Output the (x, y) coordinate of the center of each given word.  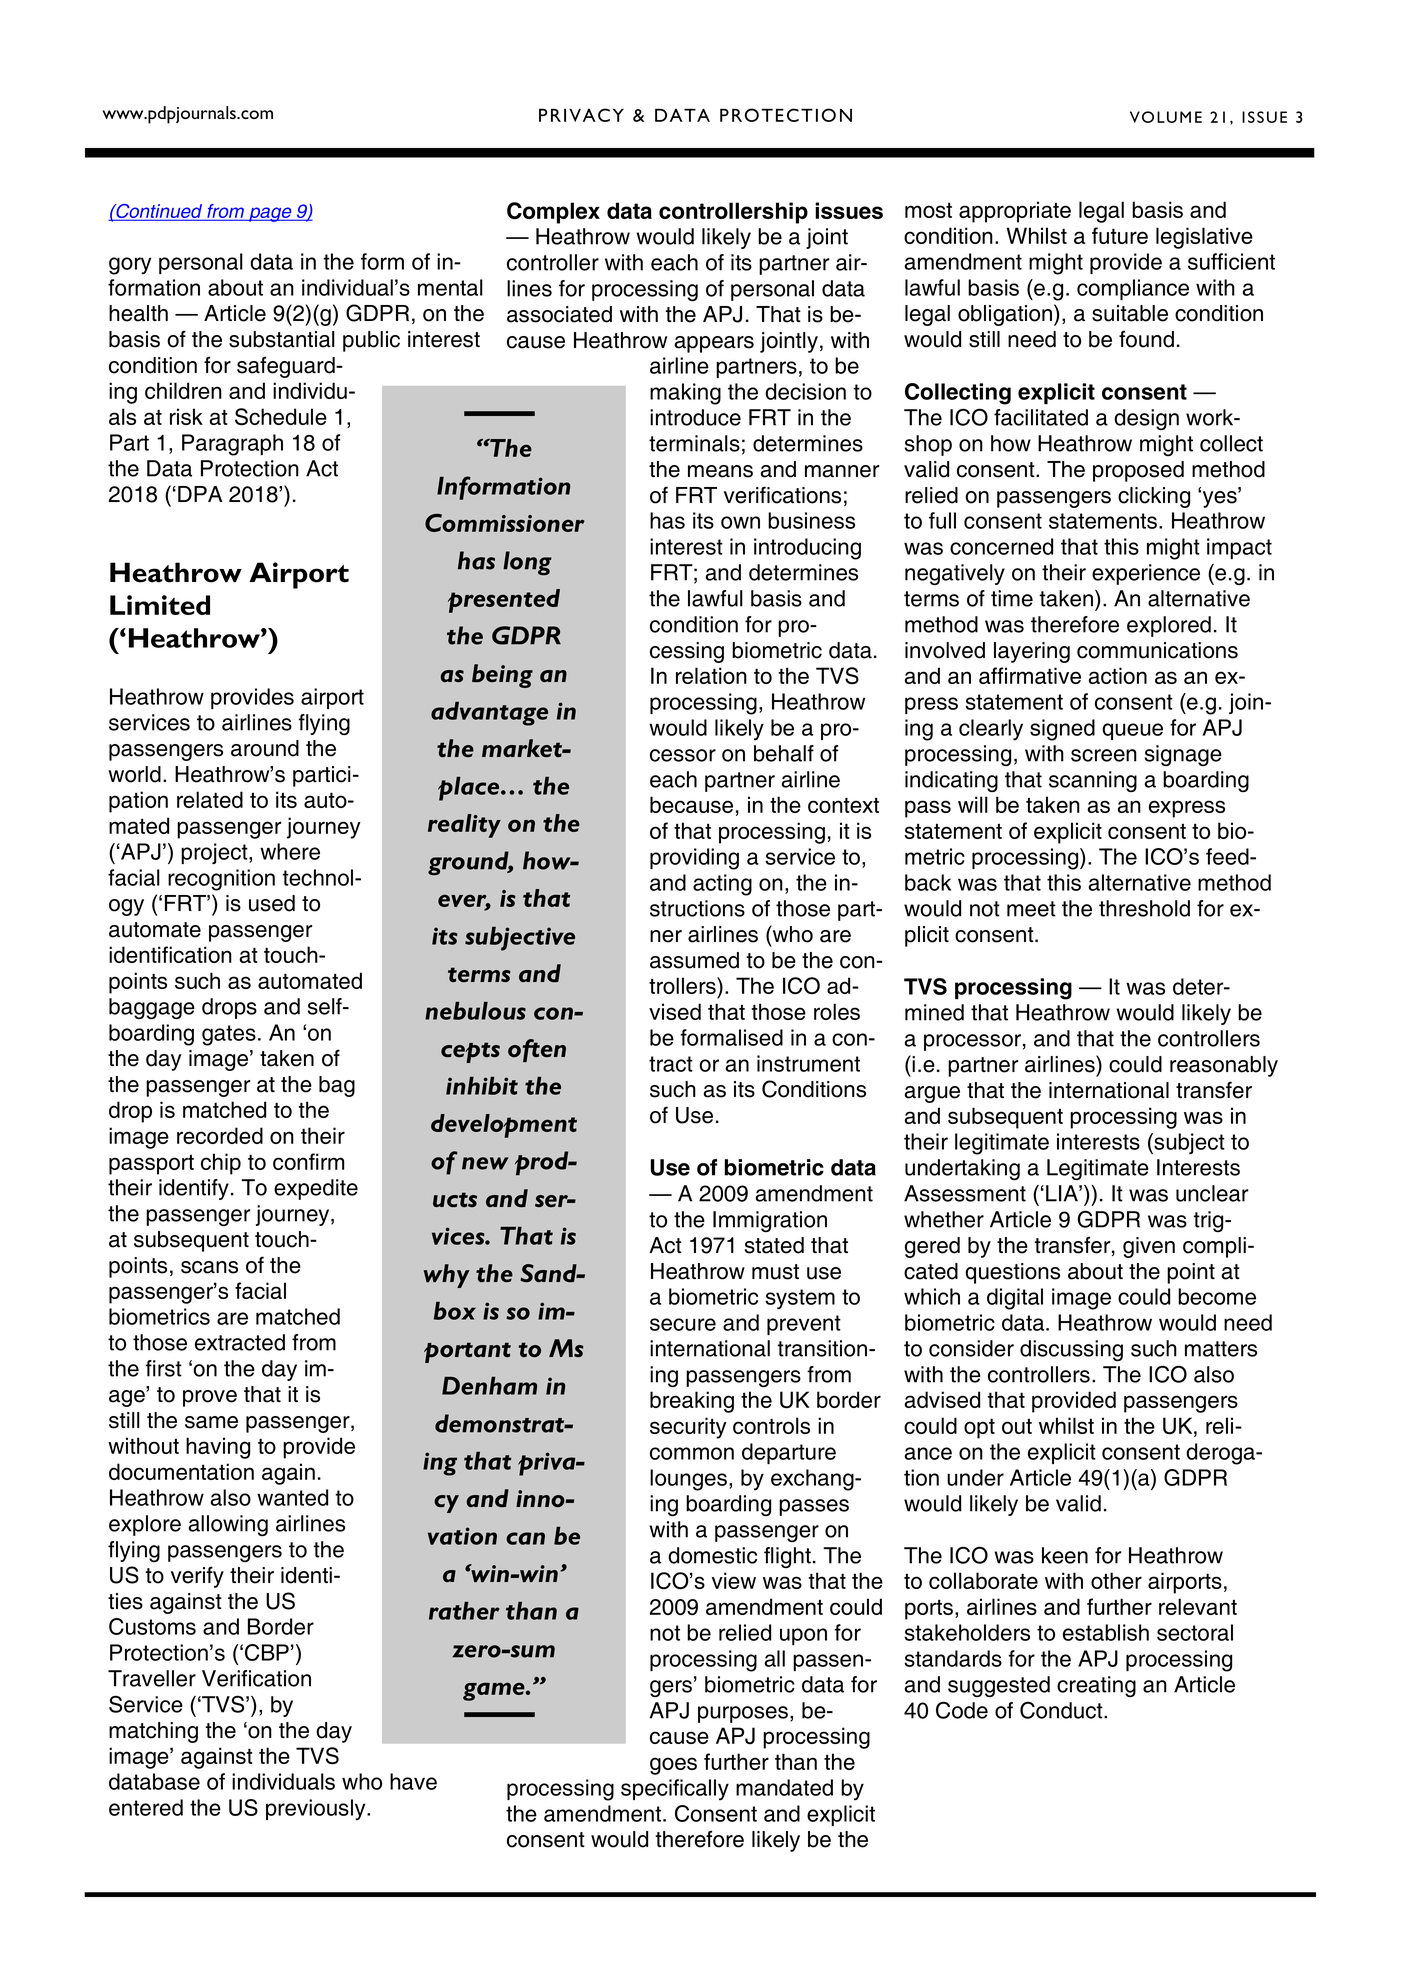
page (270, 214)
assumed (694, 960)
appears (714, 344)
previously (317, 1810)
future (1120, 235)
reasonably (1224, 1066)
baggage (152, 1008)
